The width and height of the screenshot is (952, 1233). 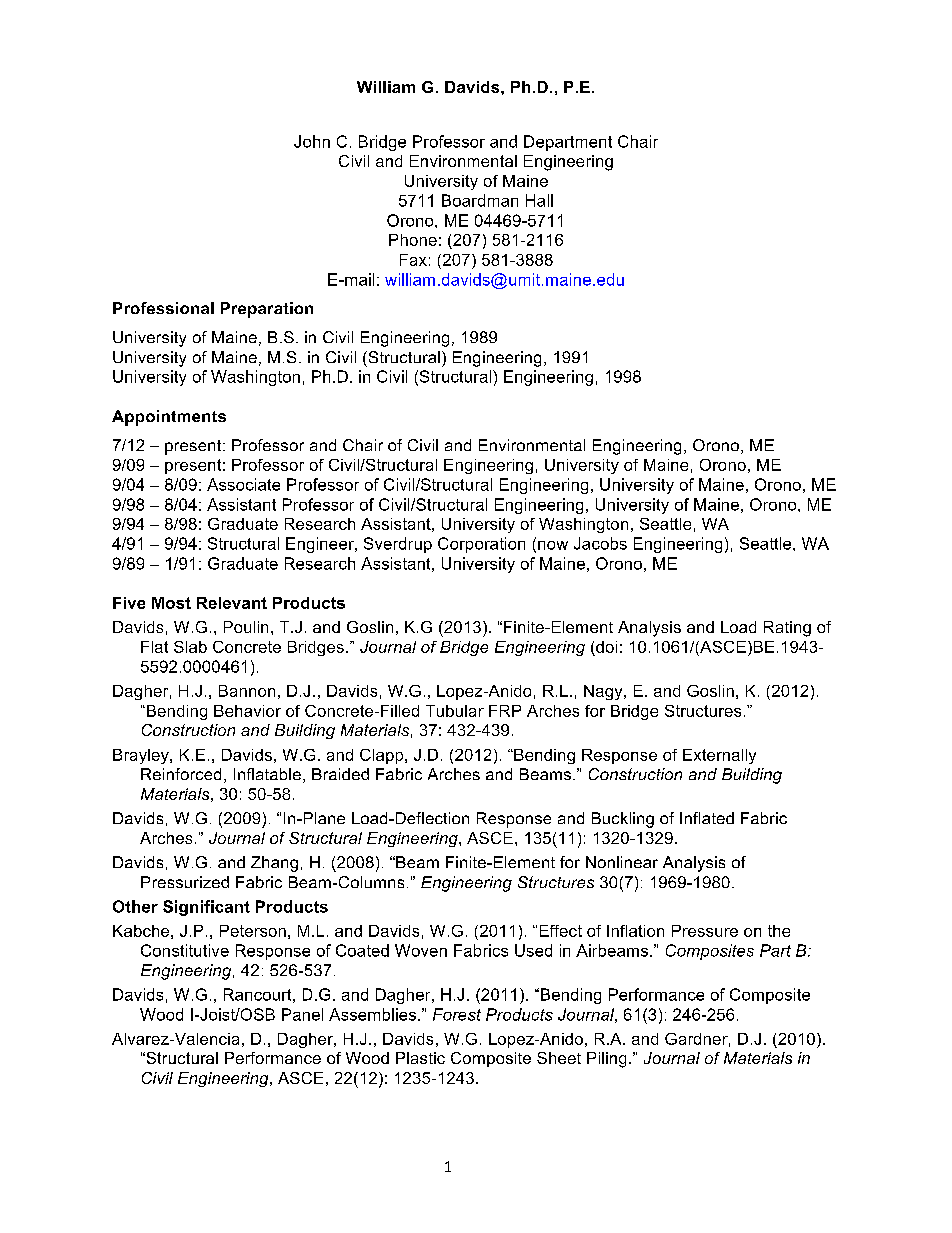 I want to click on Panel, so click(x=302, y=1014).
